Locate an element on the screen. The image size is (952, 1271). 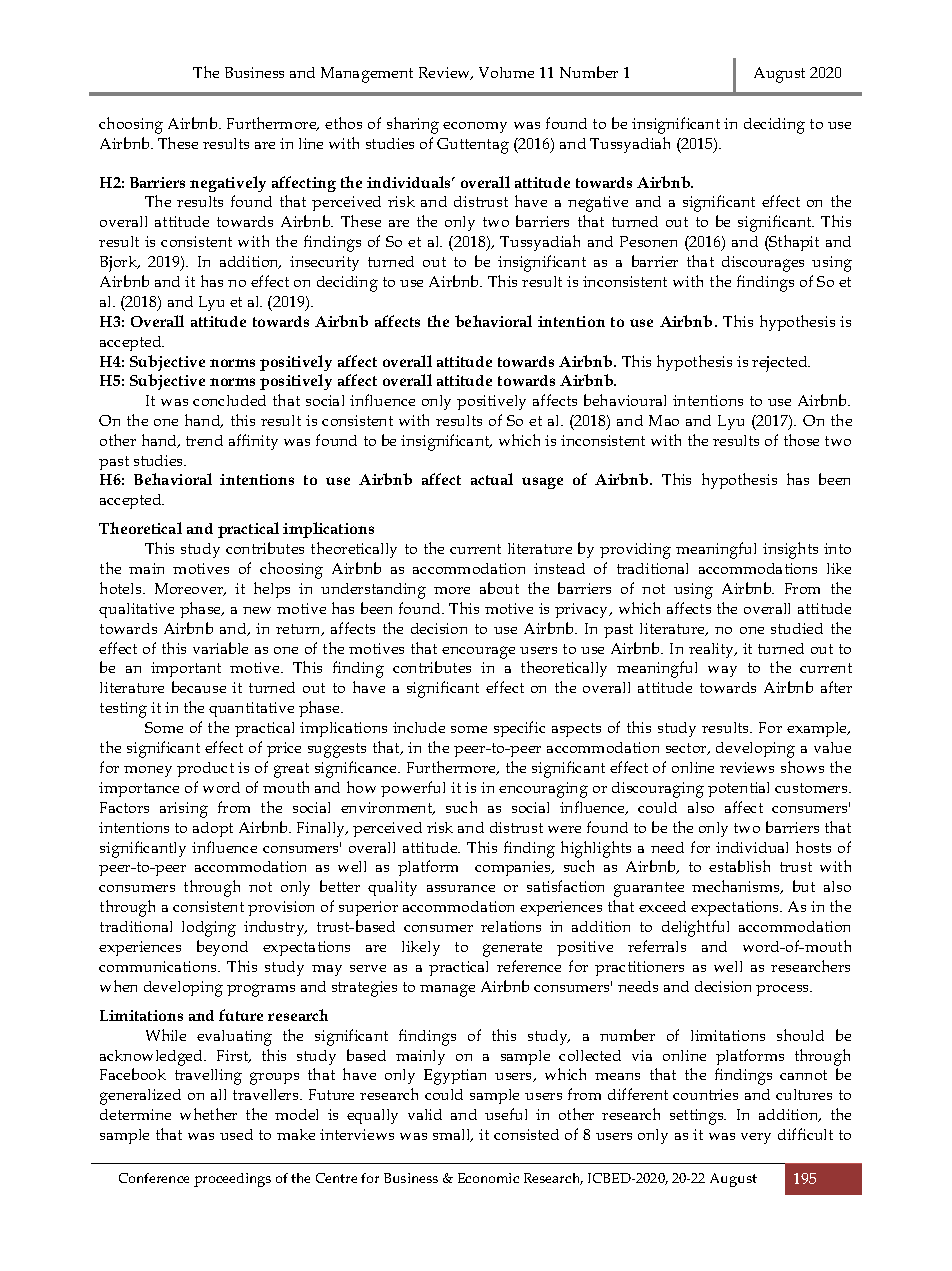
those is located at coordinates (801, 440).
